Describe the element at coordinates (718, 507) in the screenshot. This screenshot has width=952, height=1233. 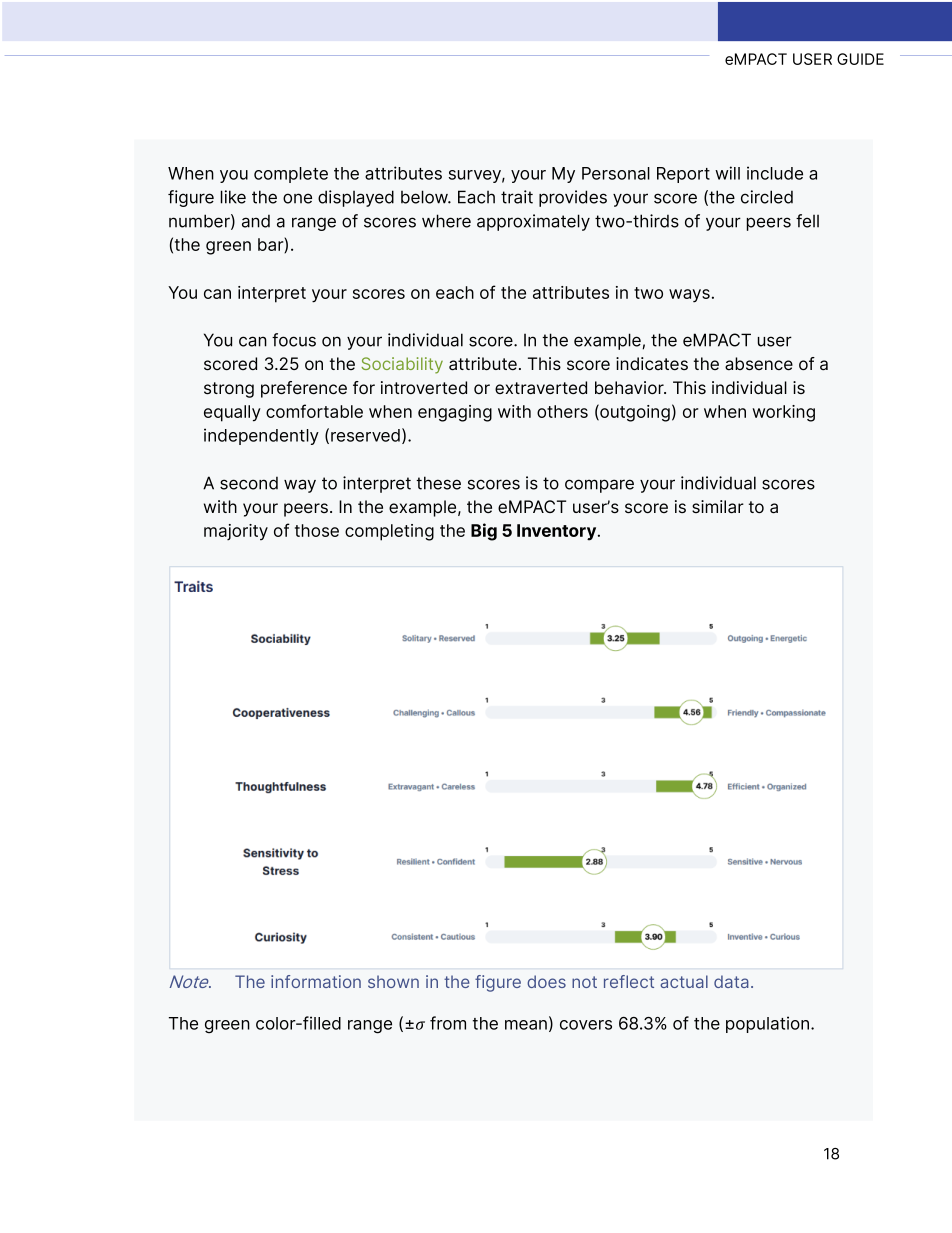
I see `similar` at that location.
